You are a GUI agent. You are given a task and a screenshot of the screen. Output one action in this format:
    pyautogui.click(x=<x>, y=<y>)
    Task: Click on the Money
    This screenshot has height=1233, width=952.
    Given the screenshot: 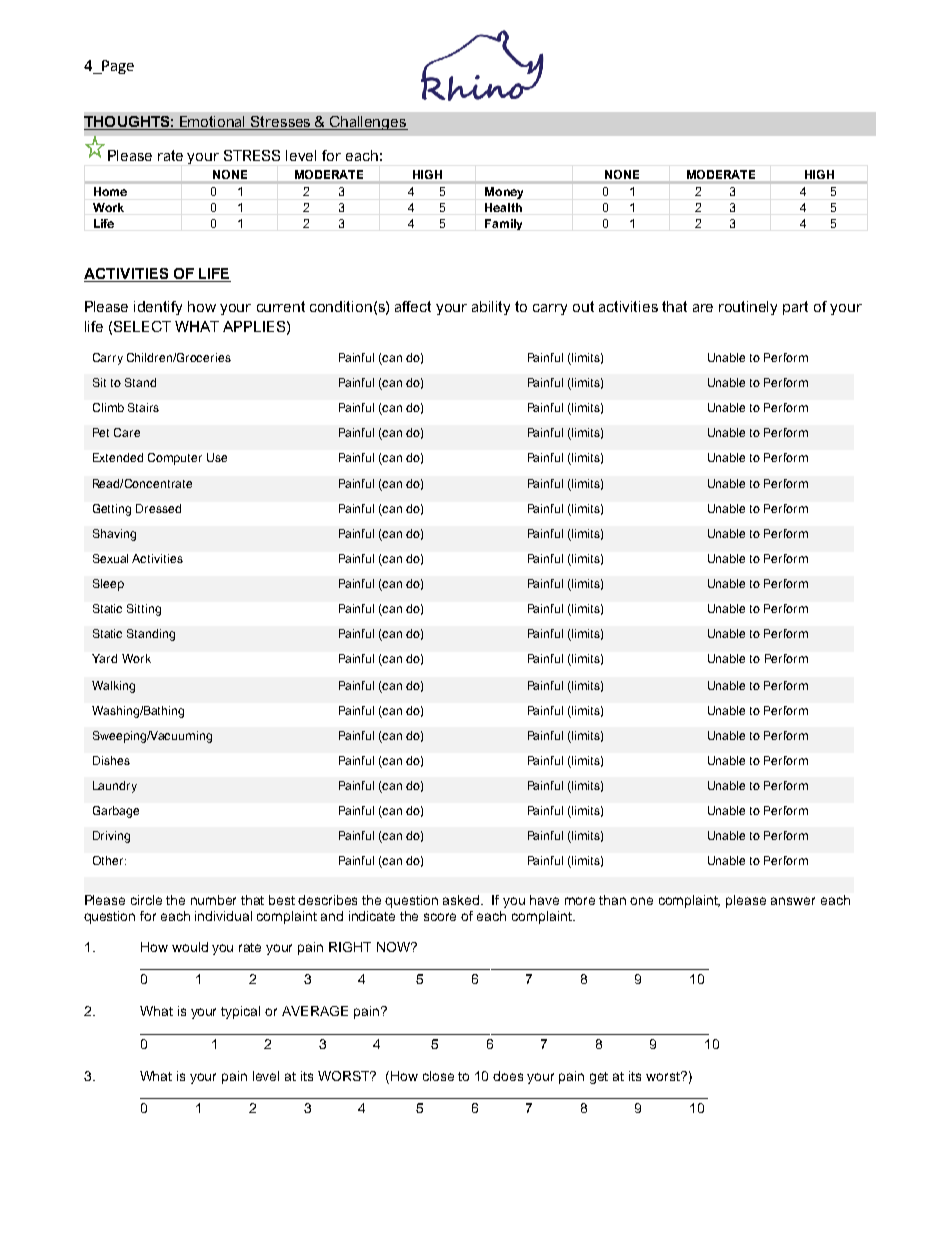 What is the action you would take?
    pyautogui.click(x=504, y=193)
